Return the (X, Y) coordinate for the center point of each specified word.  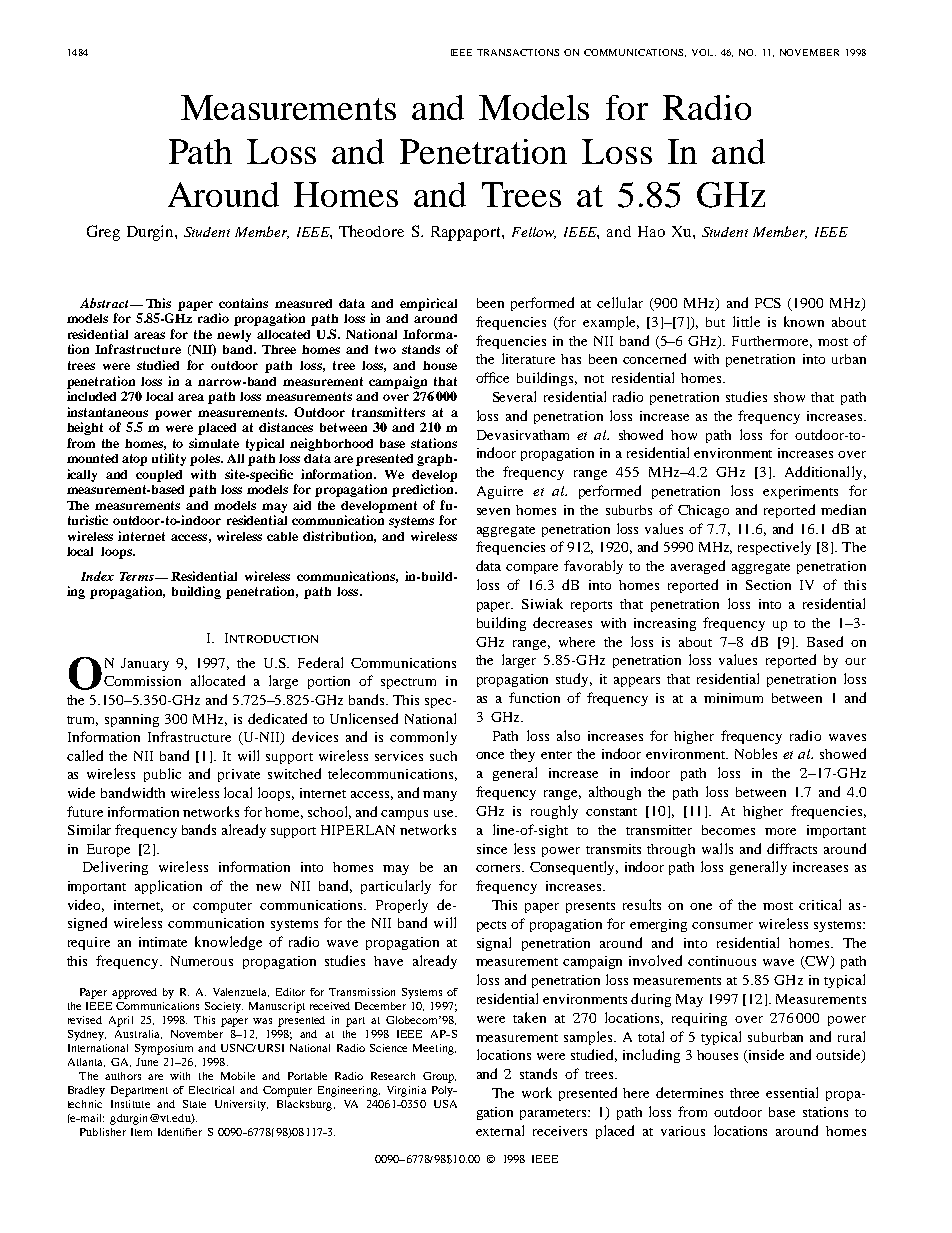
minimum (733, 698)
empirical (428, 304)
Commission (142, 681)
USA (445, 1104)
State (194, 1104)
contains (243, 303)
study (574, 680)
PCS (768, 303)
